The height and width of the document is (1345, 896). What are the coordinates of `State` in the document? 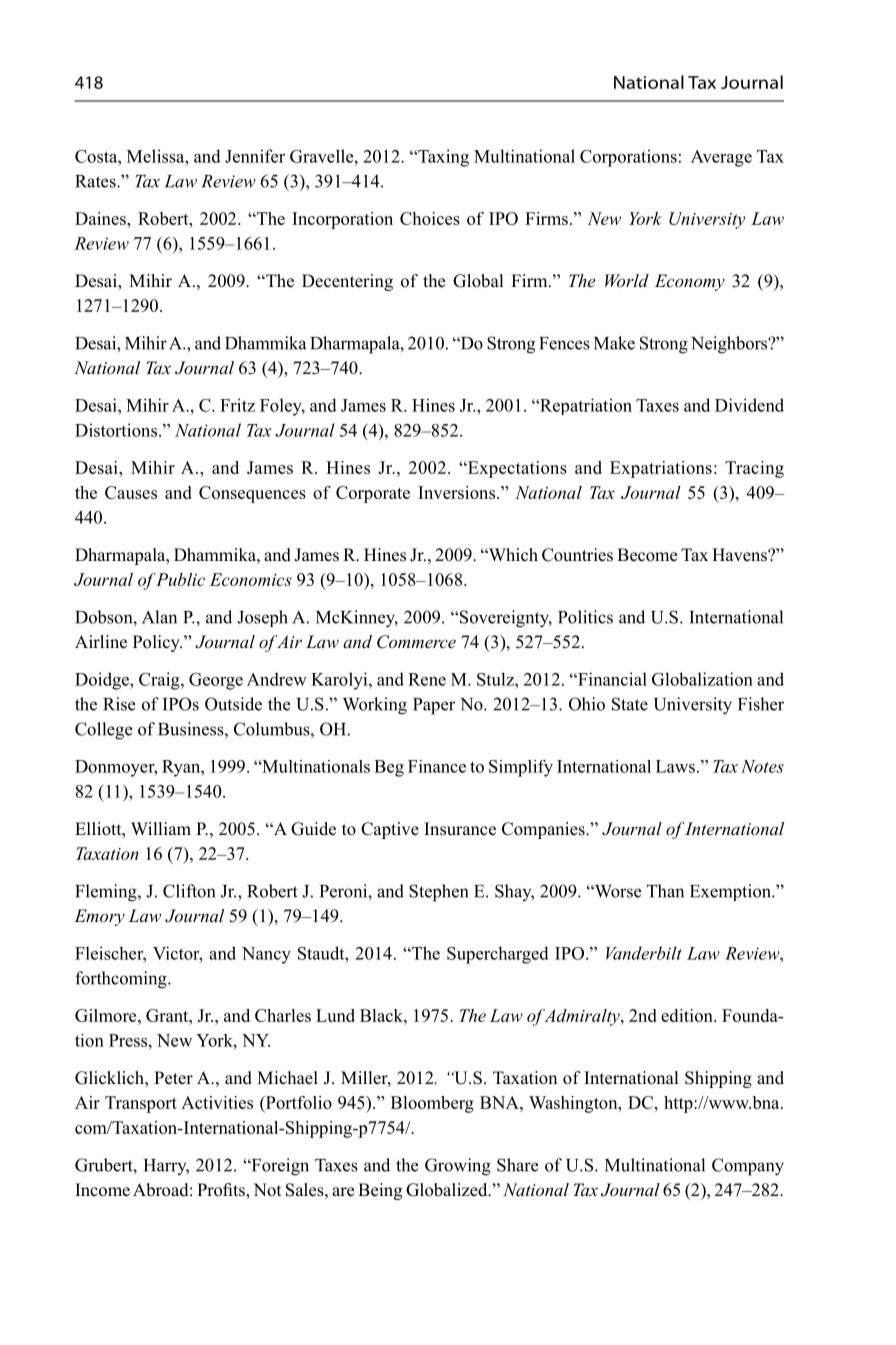 It's located at (630, 704).
